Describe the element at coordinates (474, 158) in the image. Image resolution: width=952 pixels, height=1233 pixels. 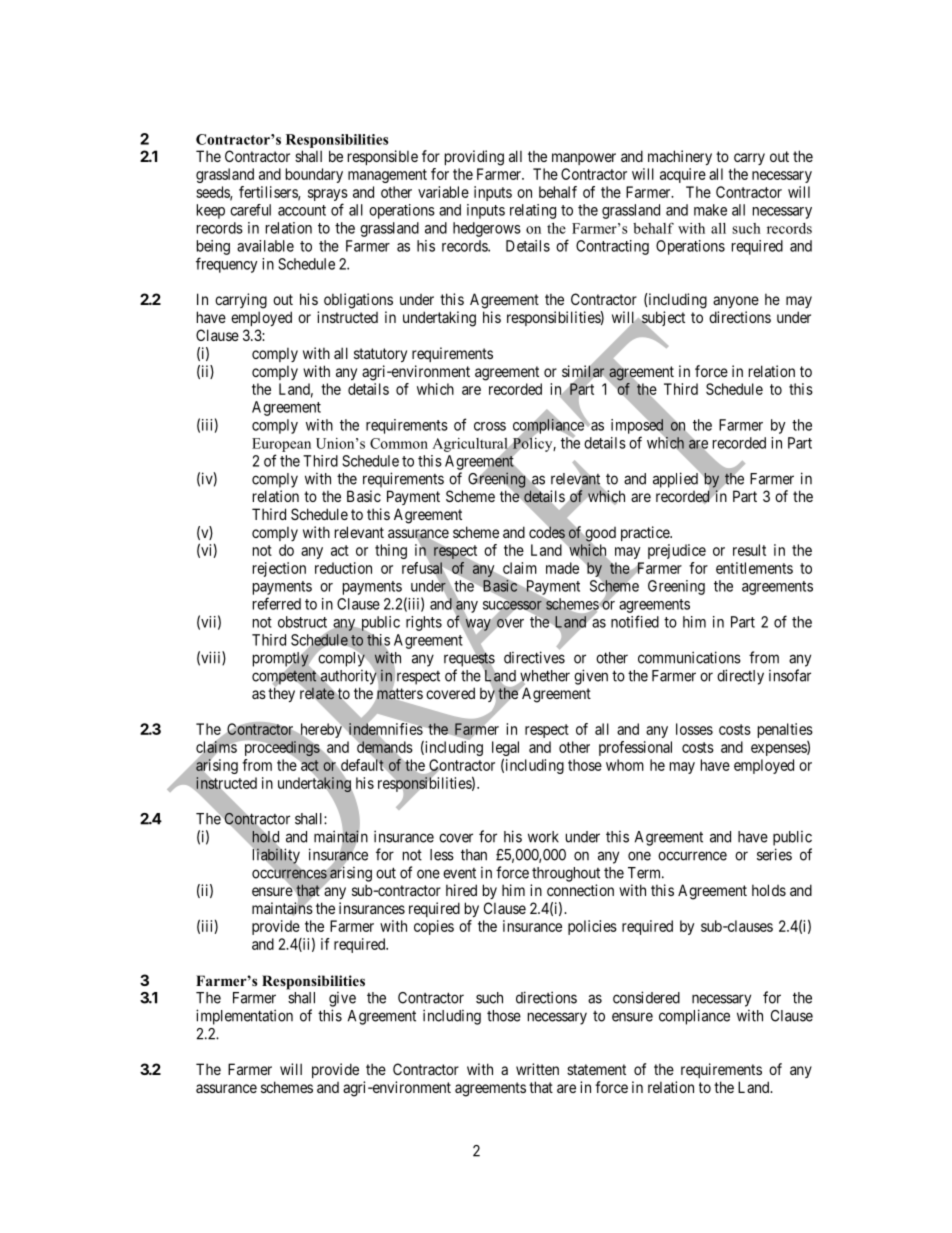
I see `providing` at that location.
